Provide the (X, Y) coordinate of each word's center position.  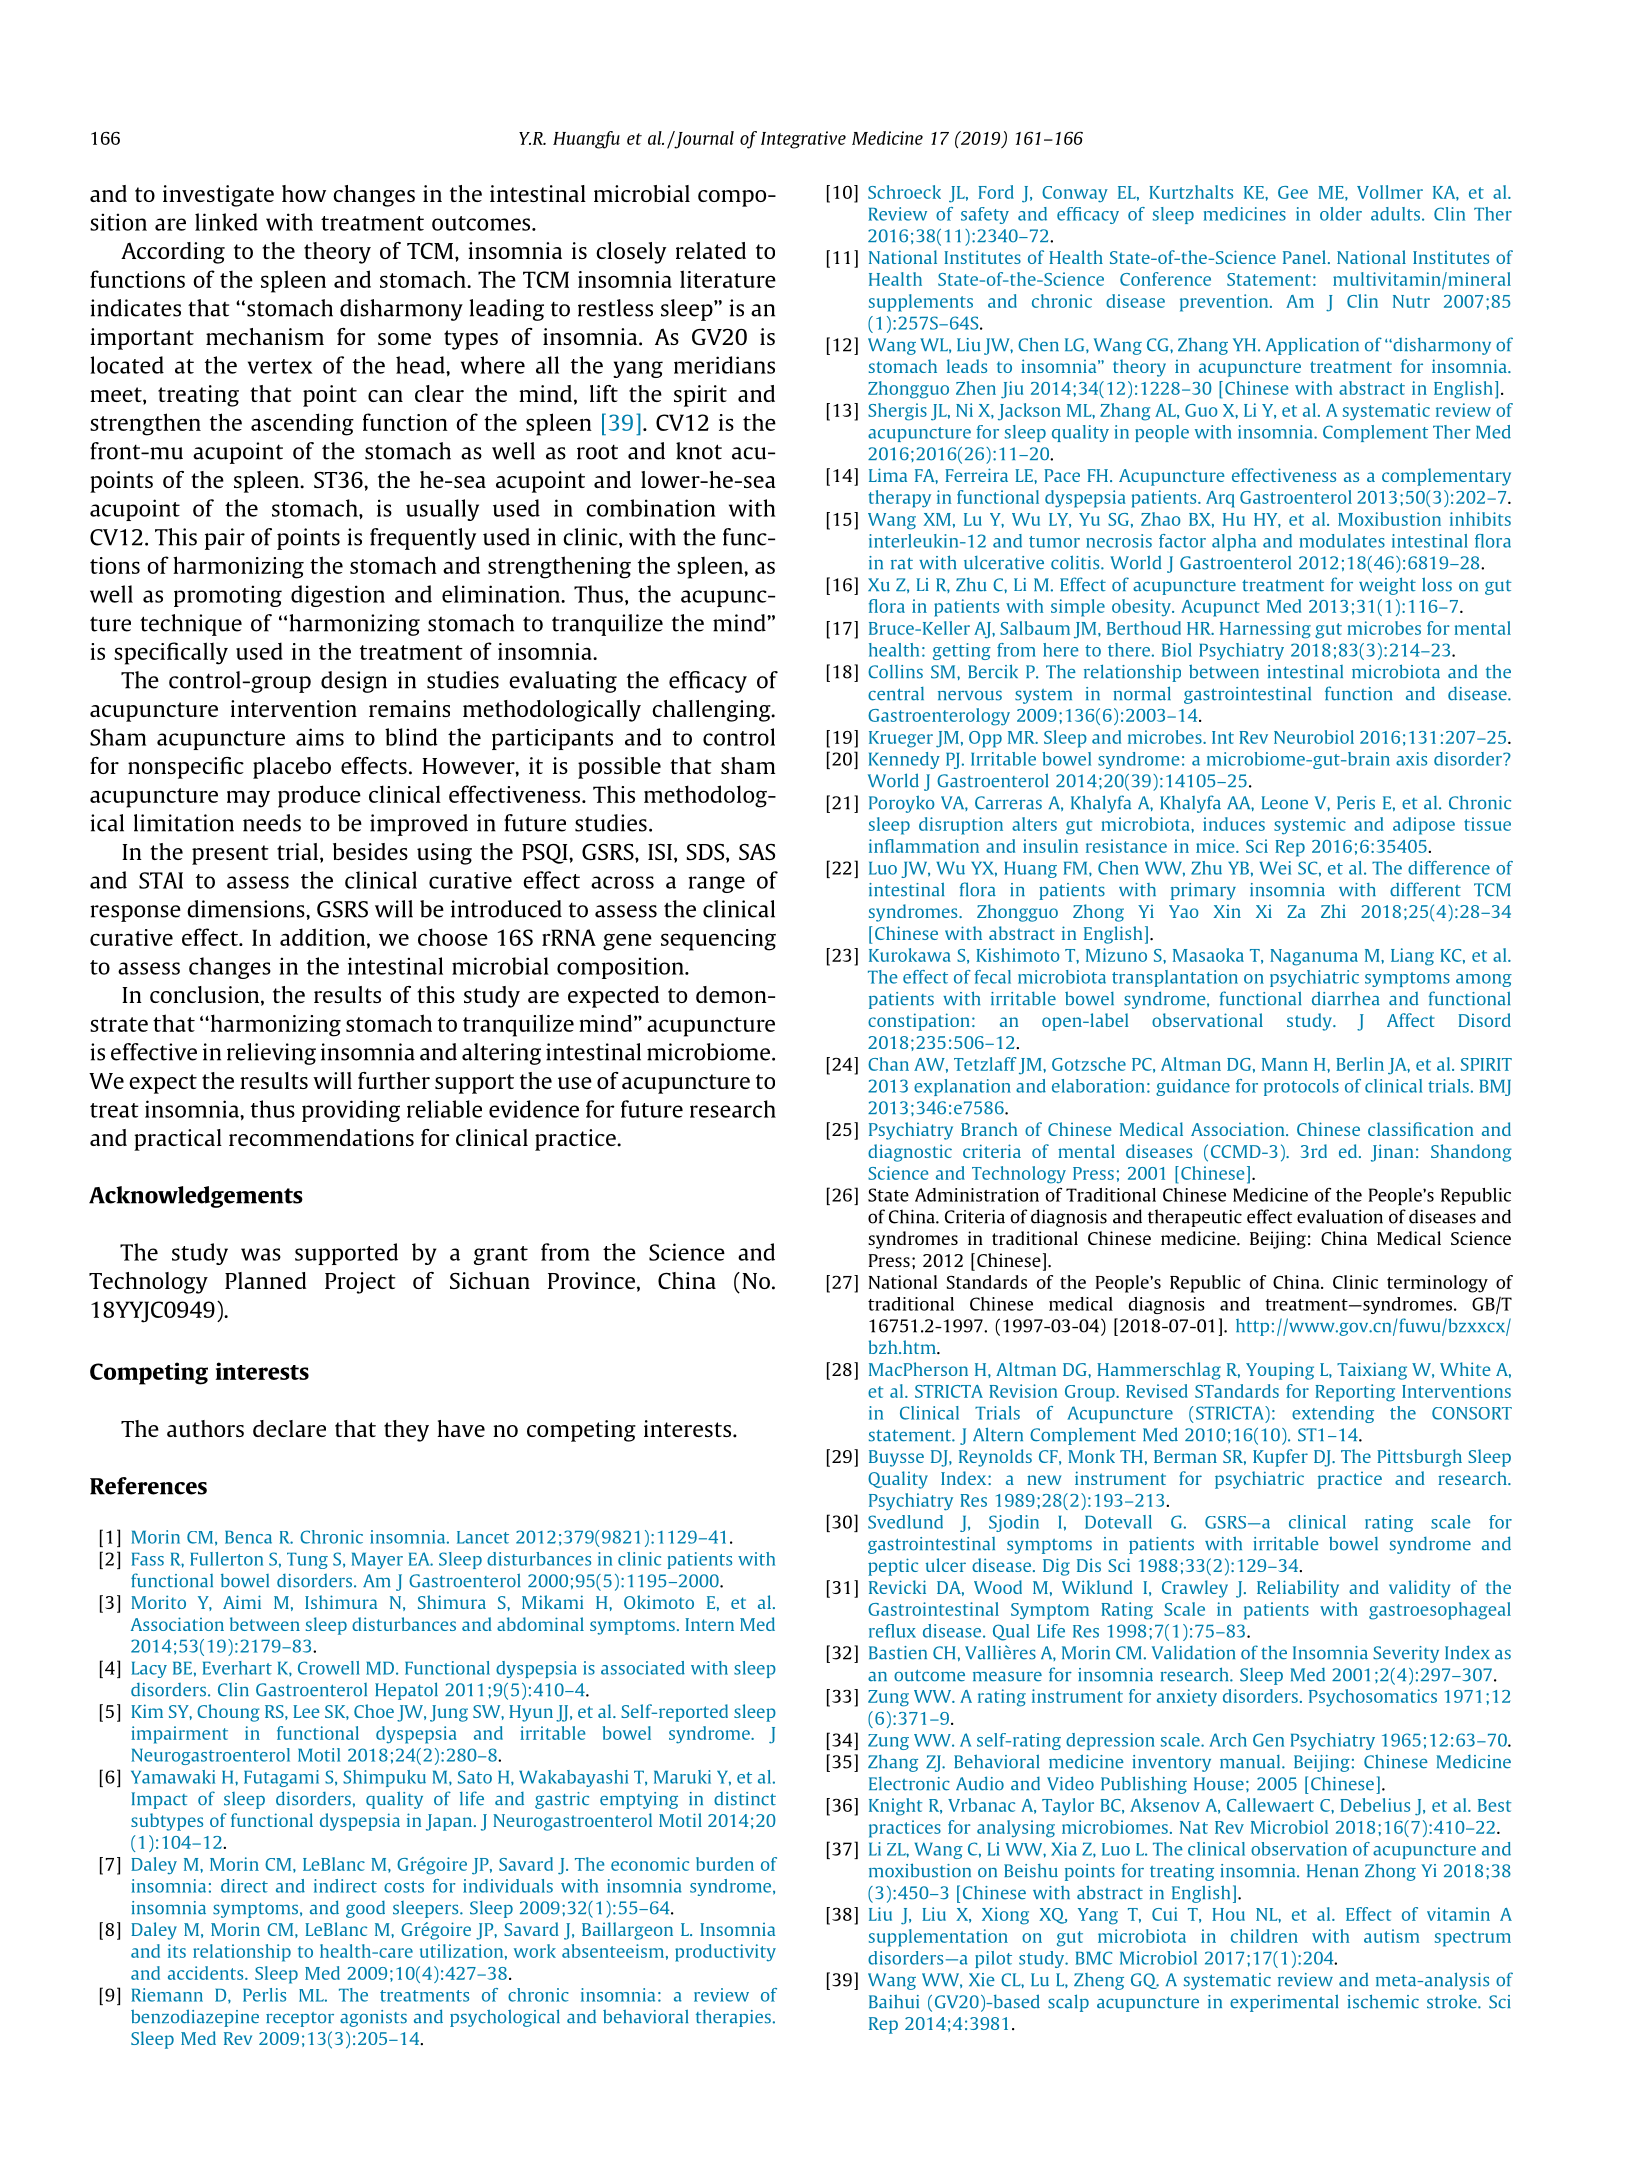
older (1341, 214)
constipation (919, 1022)
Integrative (803, 140)
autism (1391, 1936)
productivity (725, 1953)
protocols (1301, 1087)
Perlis (264, 1995)
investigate (218, 196)
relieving (271, 1054)
